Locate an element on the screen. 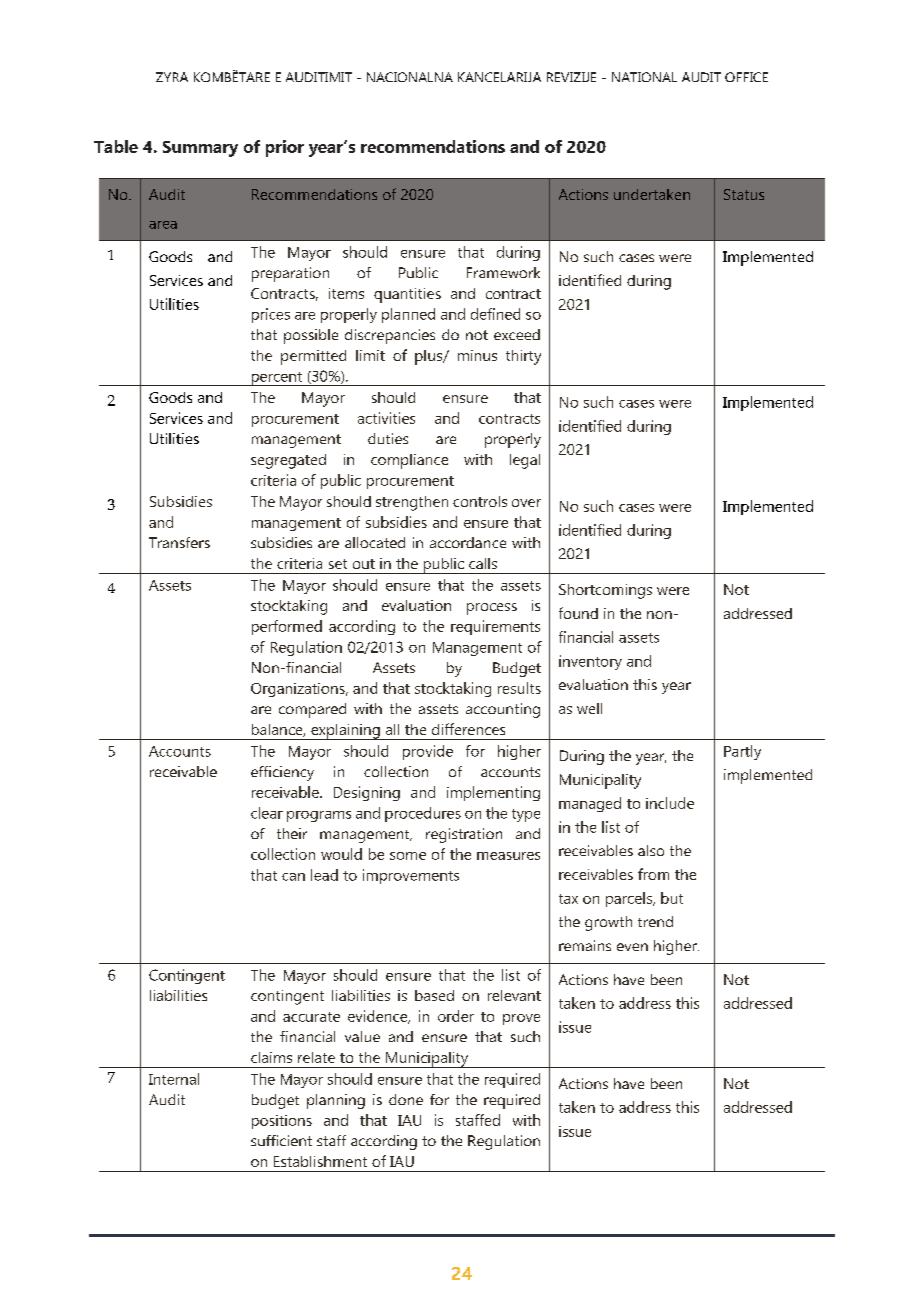 This screenshot has height=1307, width=924. done is located at coordinates (406, 1099).
